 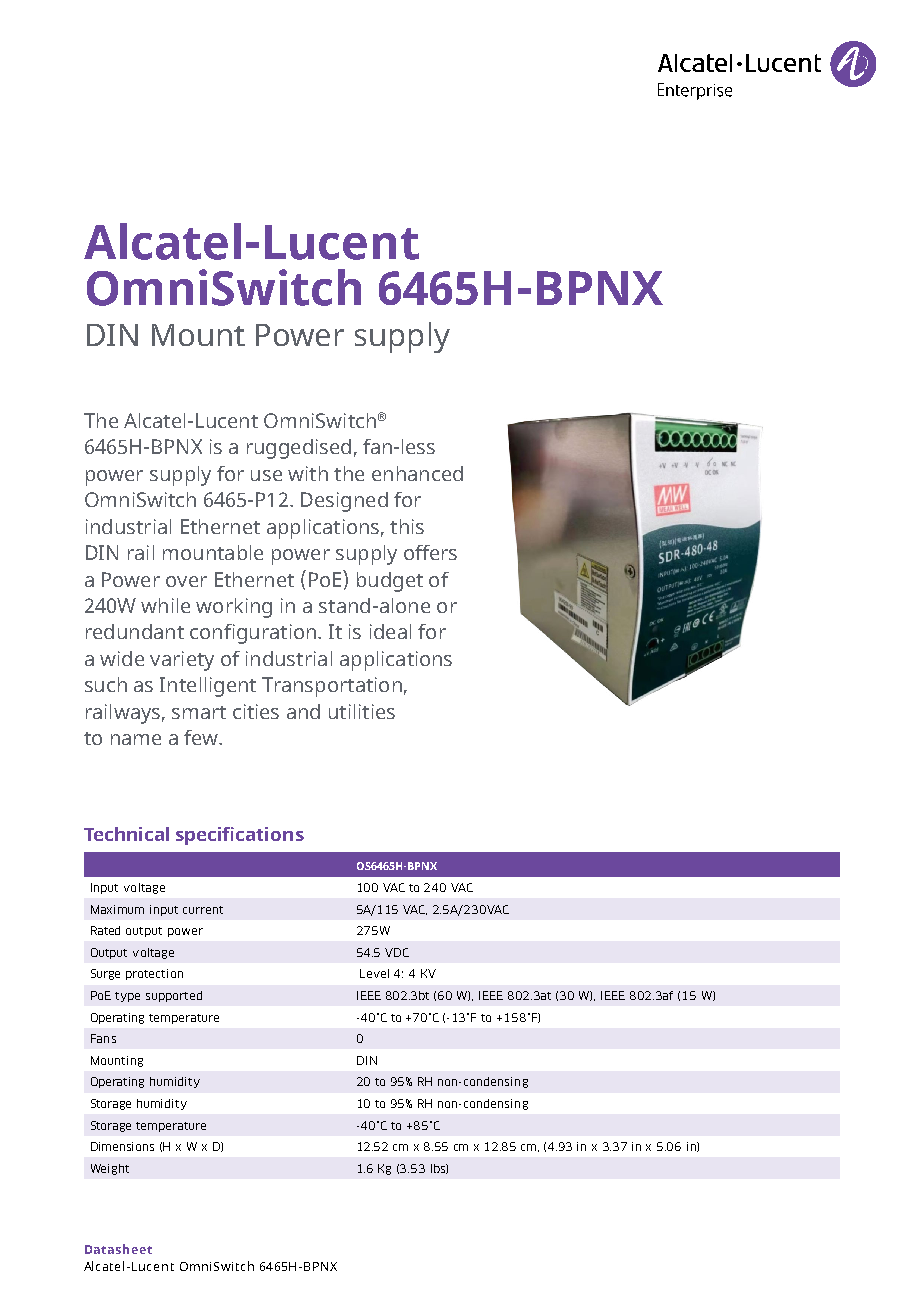 What do you see at coordinates (186, 581) in the document?
I see `over` at bounding box center [186, 581].
